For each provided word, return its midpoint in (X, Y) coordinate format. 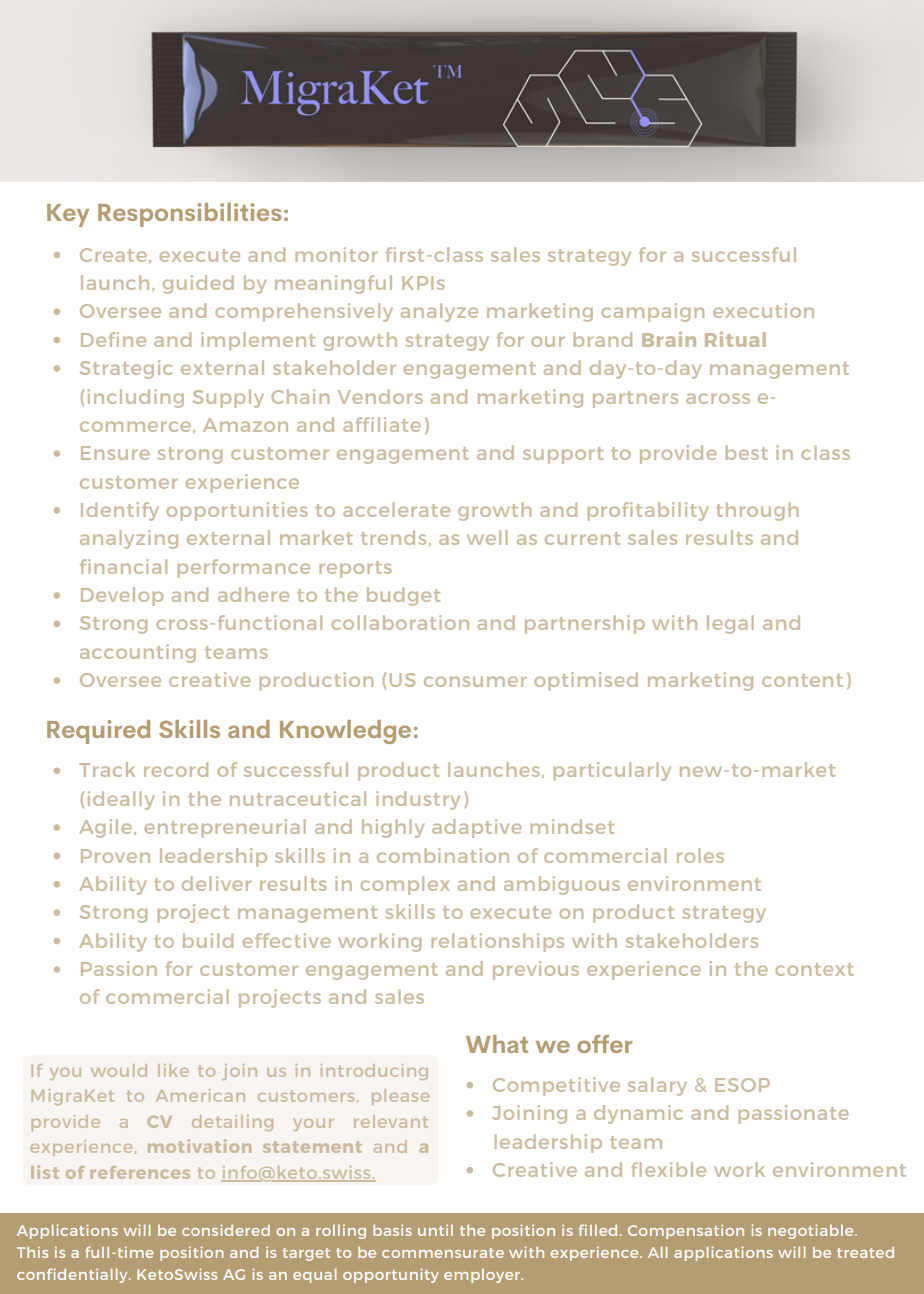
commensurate (443, 1253)
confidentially (73, 1275)
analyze (439, 312)
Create (113, 255)
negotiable (812, 1231)
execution (763, 310)
